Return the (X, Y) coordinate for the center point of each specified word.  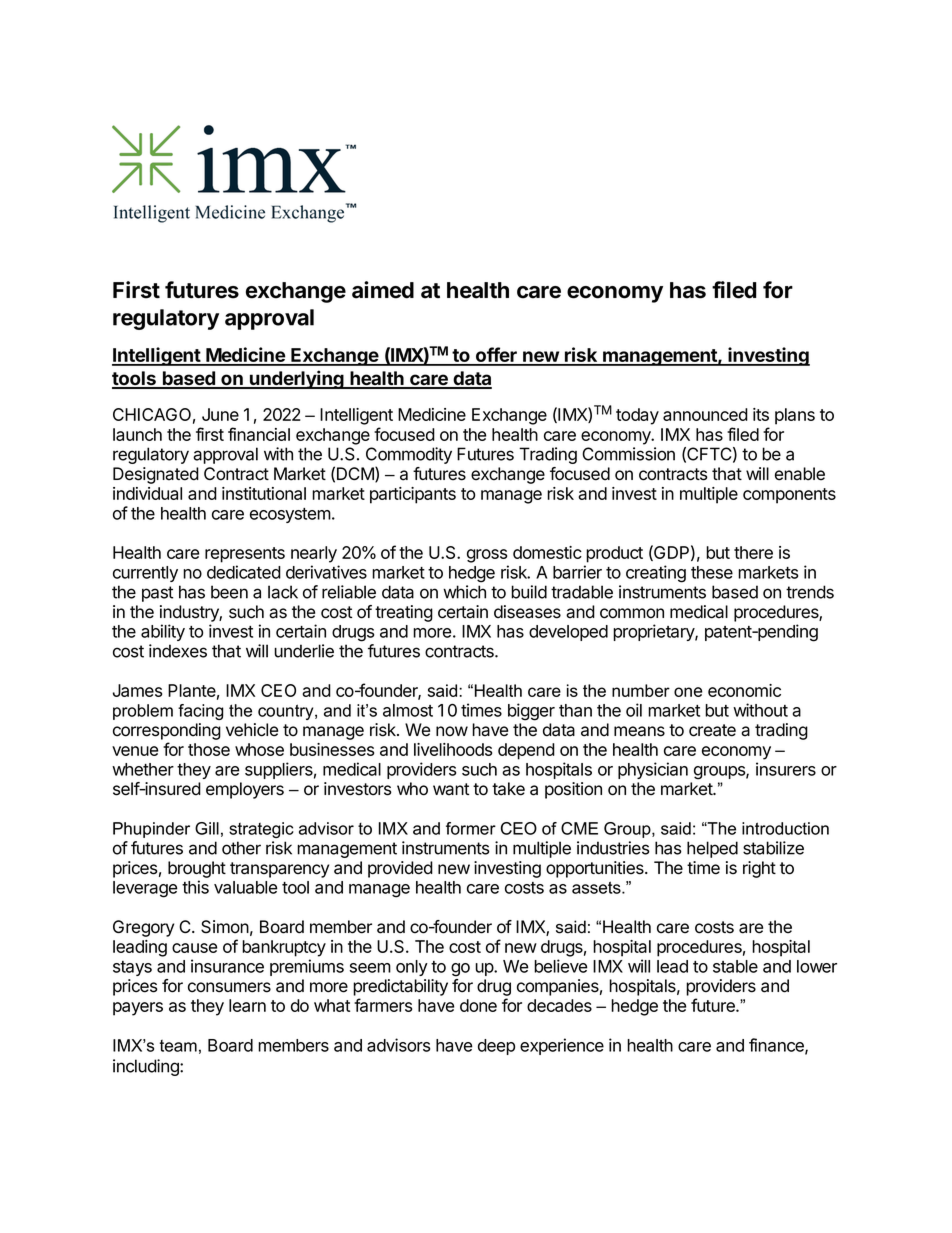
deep (496, 1047)
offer (496, 356)
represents (245, 555)
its (761, 414)
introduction (785, 828)
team (178, 1046)
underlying (297, 379)
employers (245, 790)
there (753, 552)
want (451, 789)
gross (487, 556)
